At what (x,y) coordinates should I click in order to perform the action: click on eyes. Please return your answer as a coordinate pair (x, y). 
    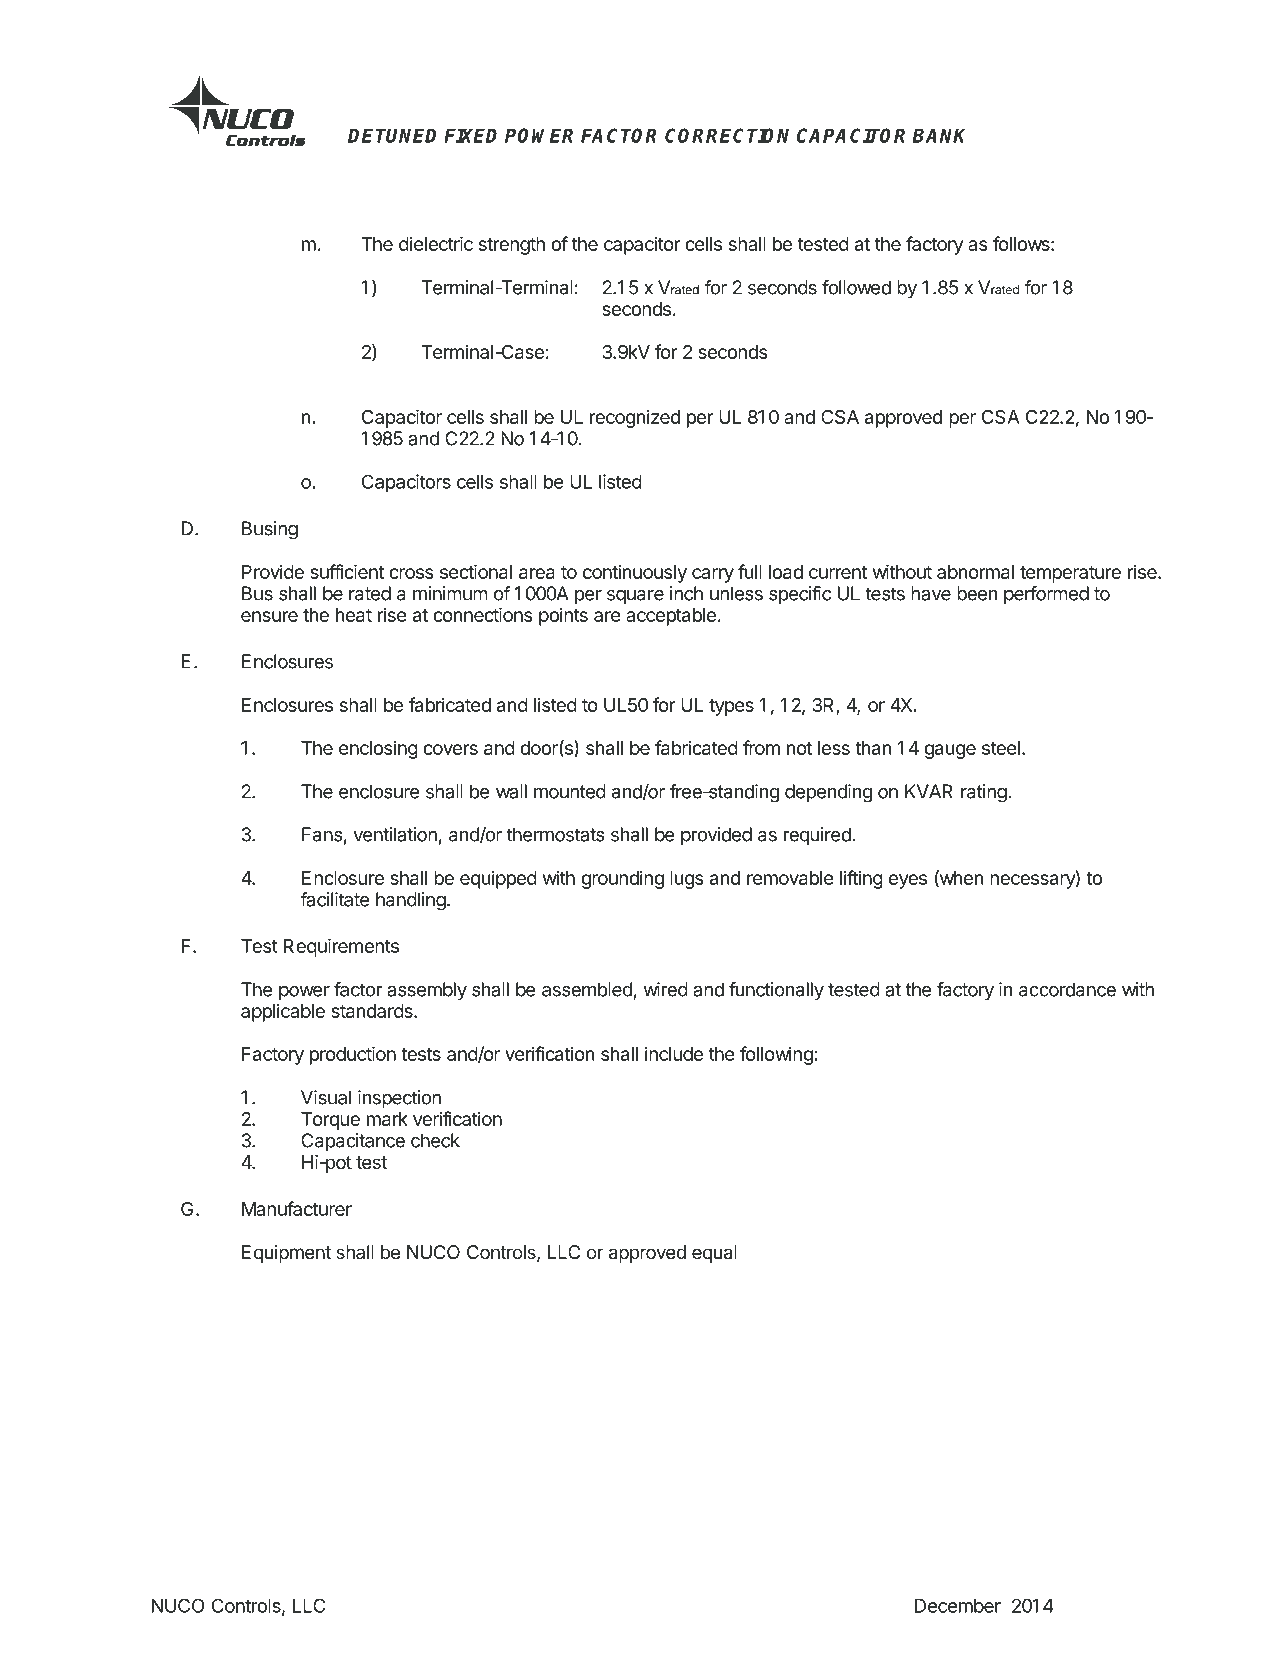
    Looking at the image, I should click on (908, 881).
